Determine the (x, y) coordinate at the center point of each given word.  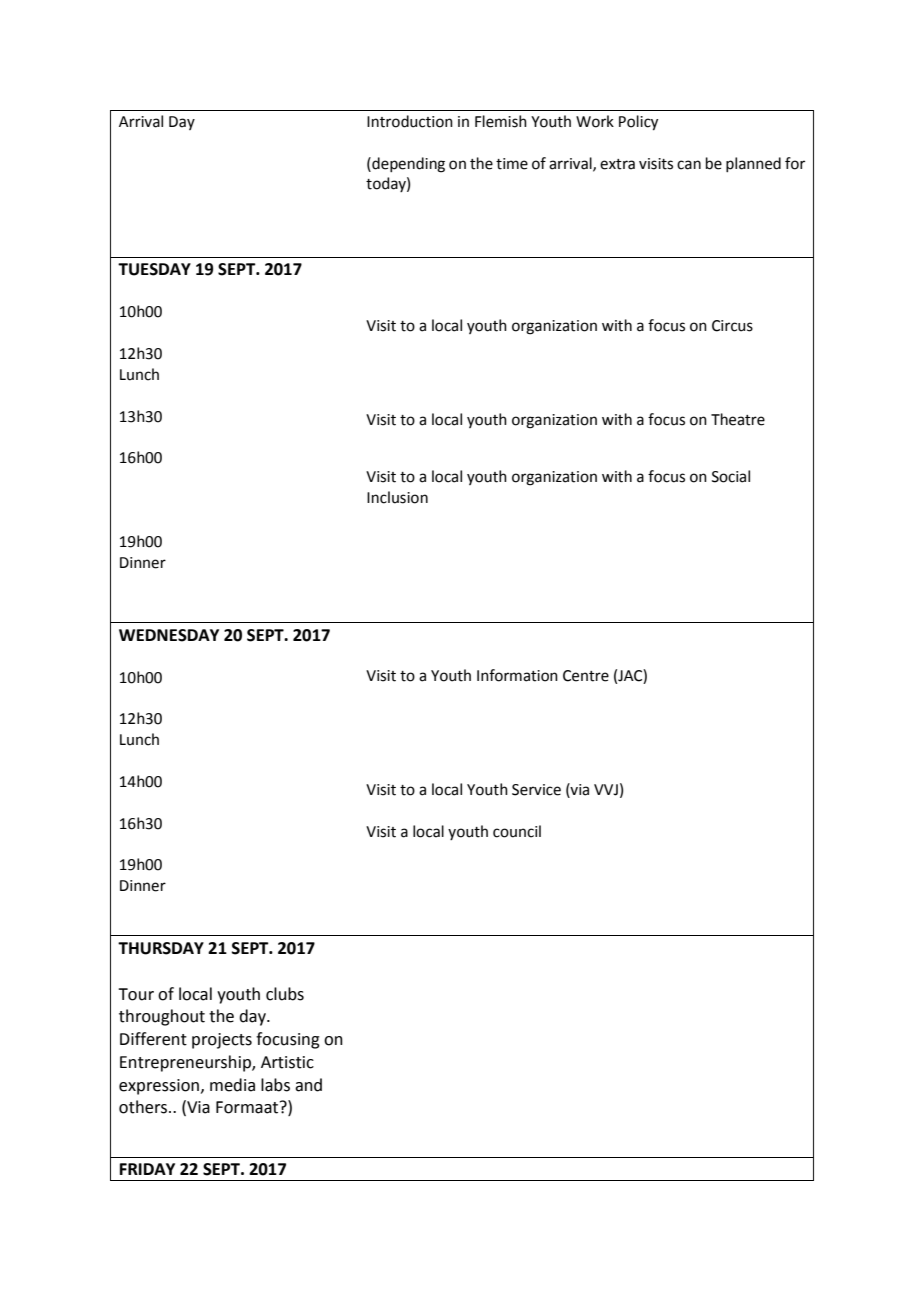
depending (407, 165)
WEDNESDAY (169, 635)
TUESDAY (154, 269)
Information (517, 675)
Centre (586, 676)
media (232, 1085)
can (689, 165)
